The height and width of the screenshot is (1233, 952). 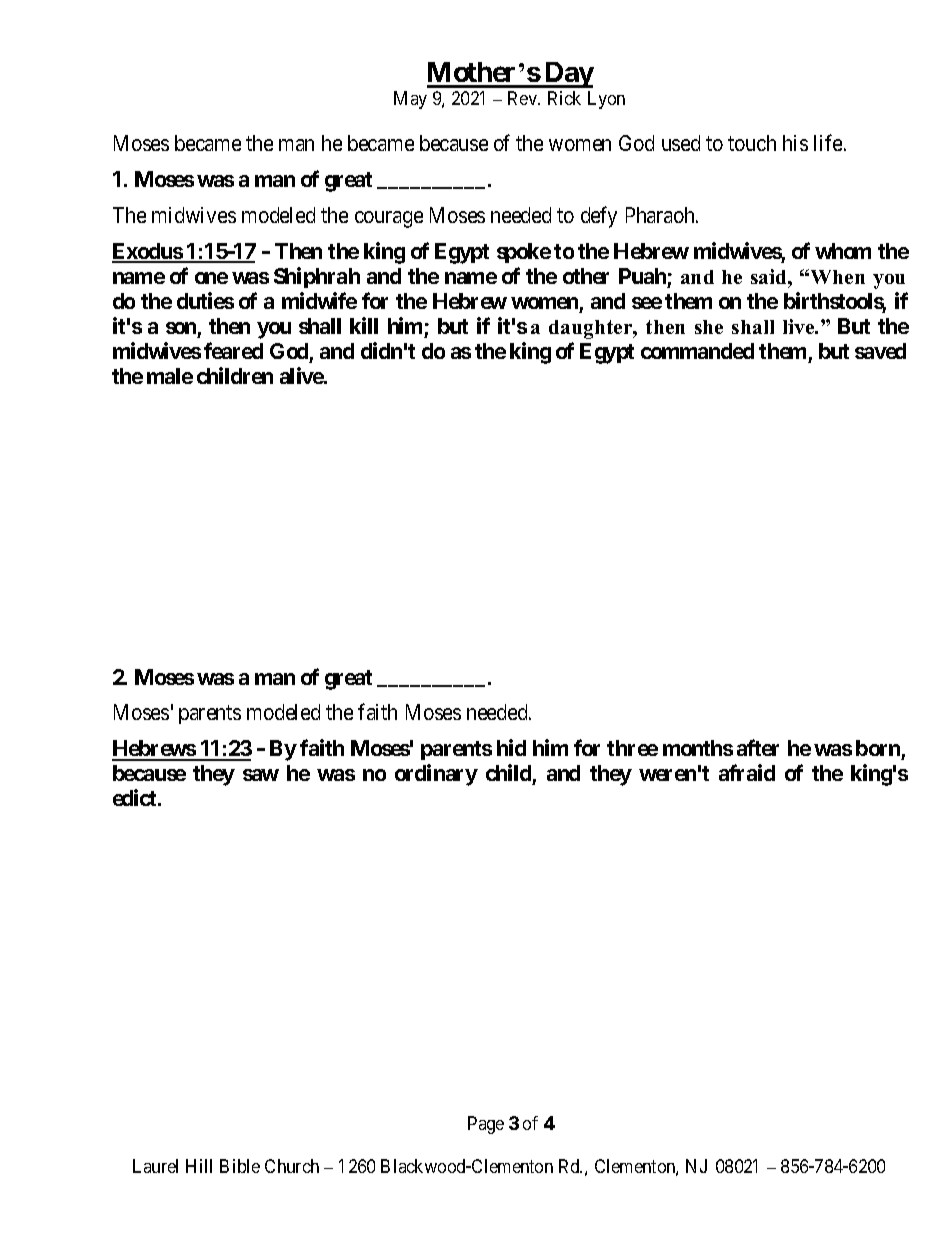 I want to click on May, so click(x=410, y=100).
